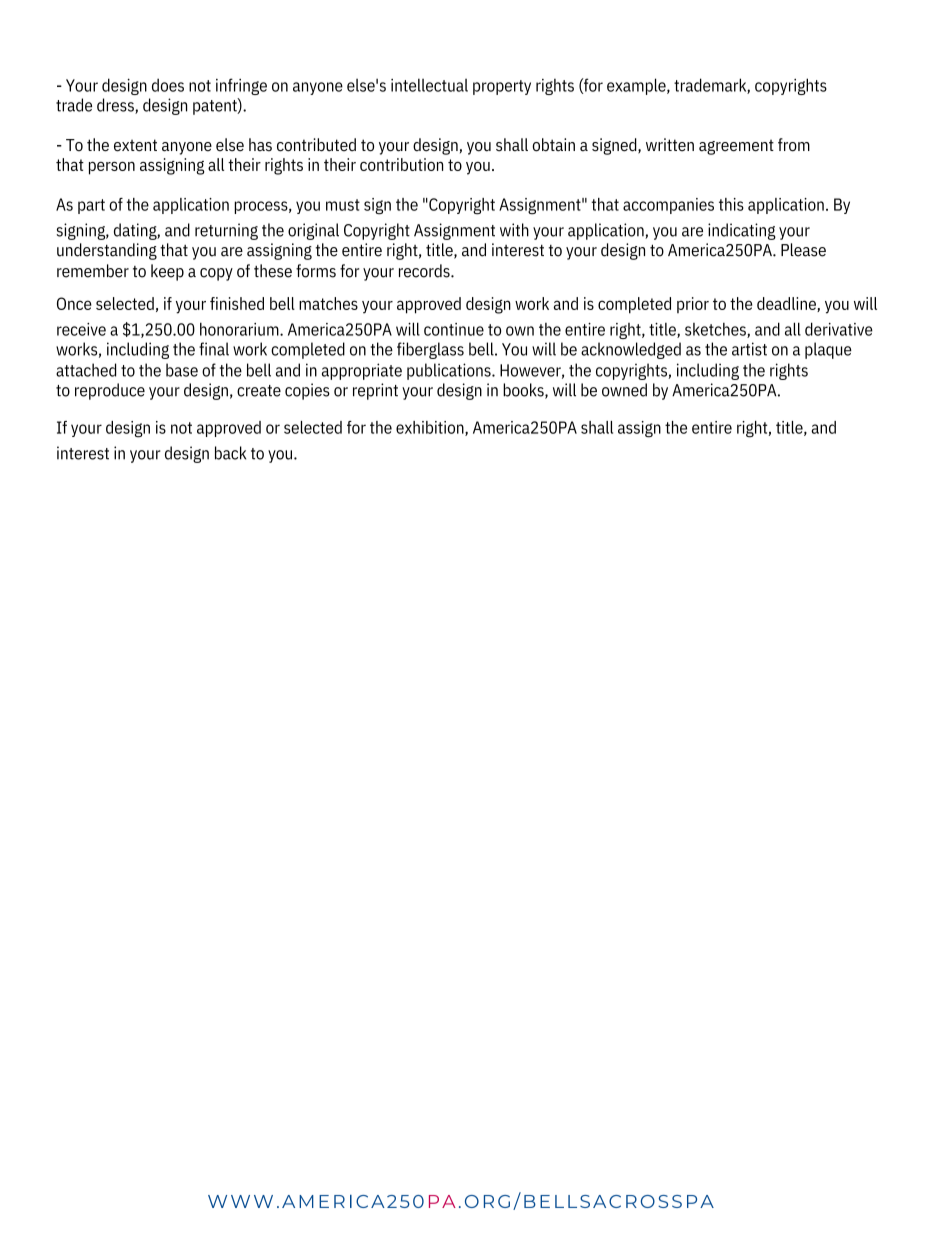  I want to click on back, so click(230, 453).
